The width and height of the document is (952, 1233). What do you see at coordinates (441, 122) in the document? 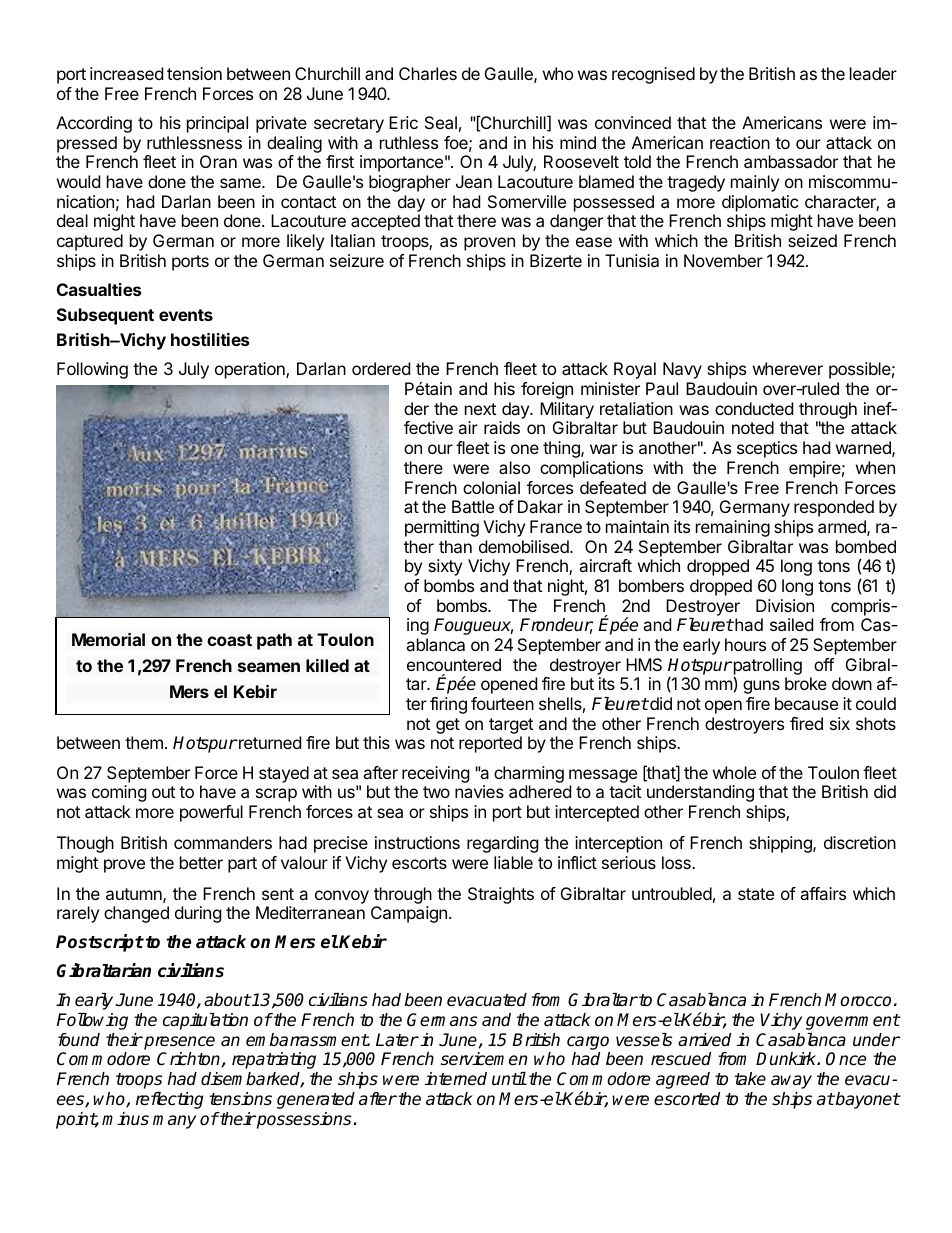
I see `Seal` at bounding box center [441, 122].
